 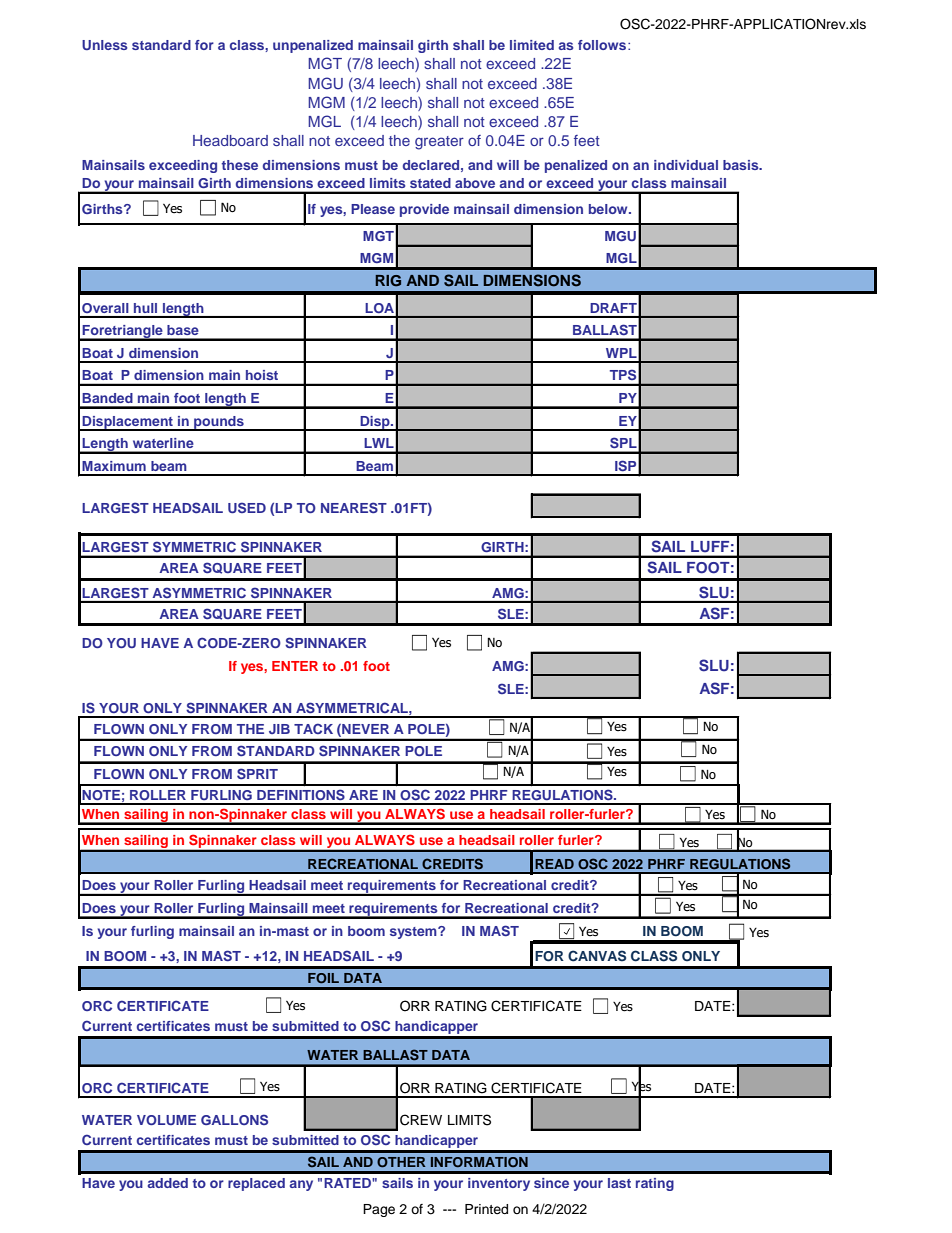 What do you see at coordinates (439, 143) in the screenshot?
I see `greater` at bounding box center [439, 143].
